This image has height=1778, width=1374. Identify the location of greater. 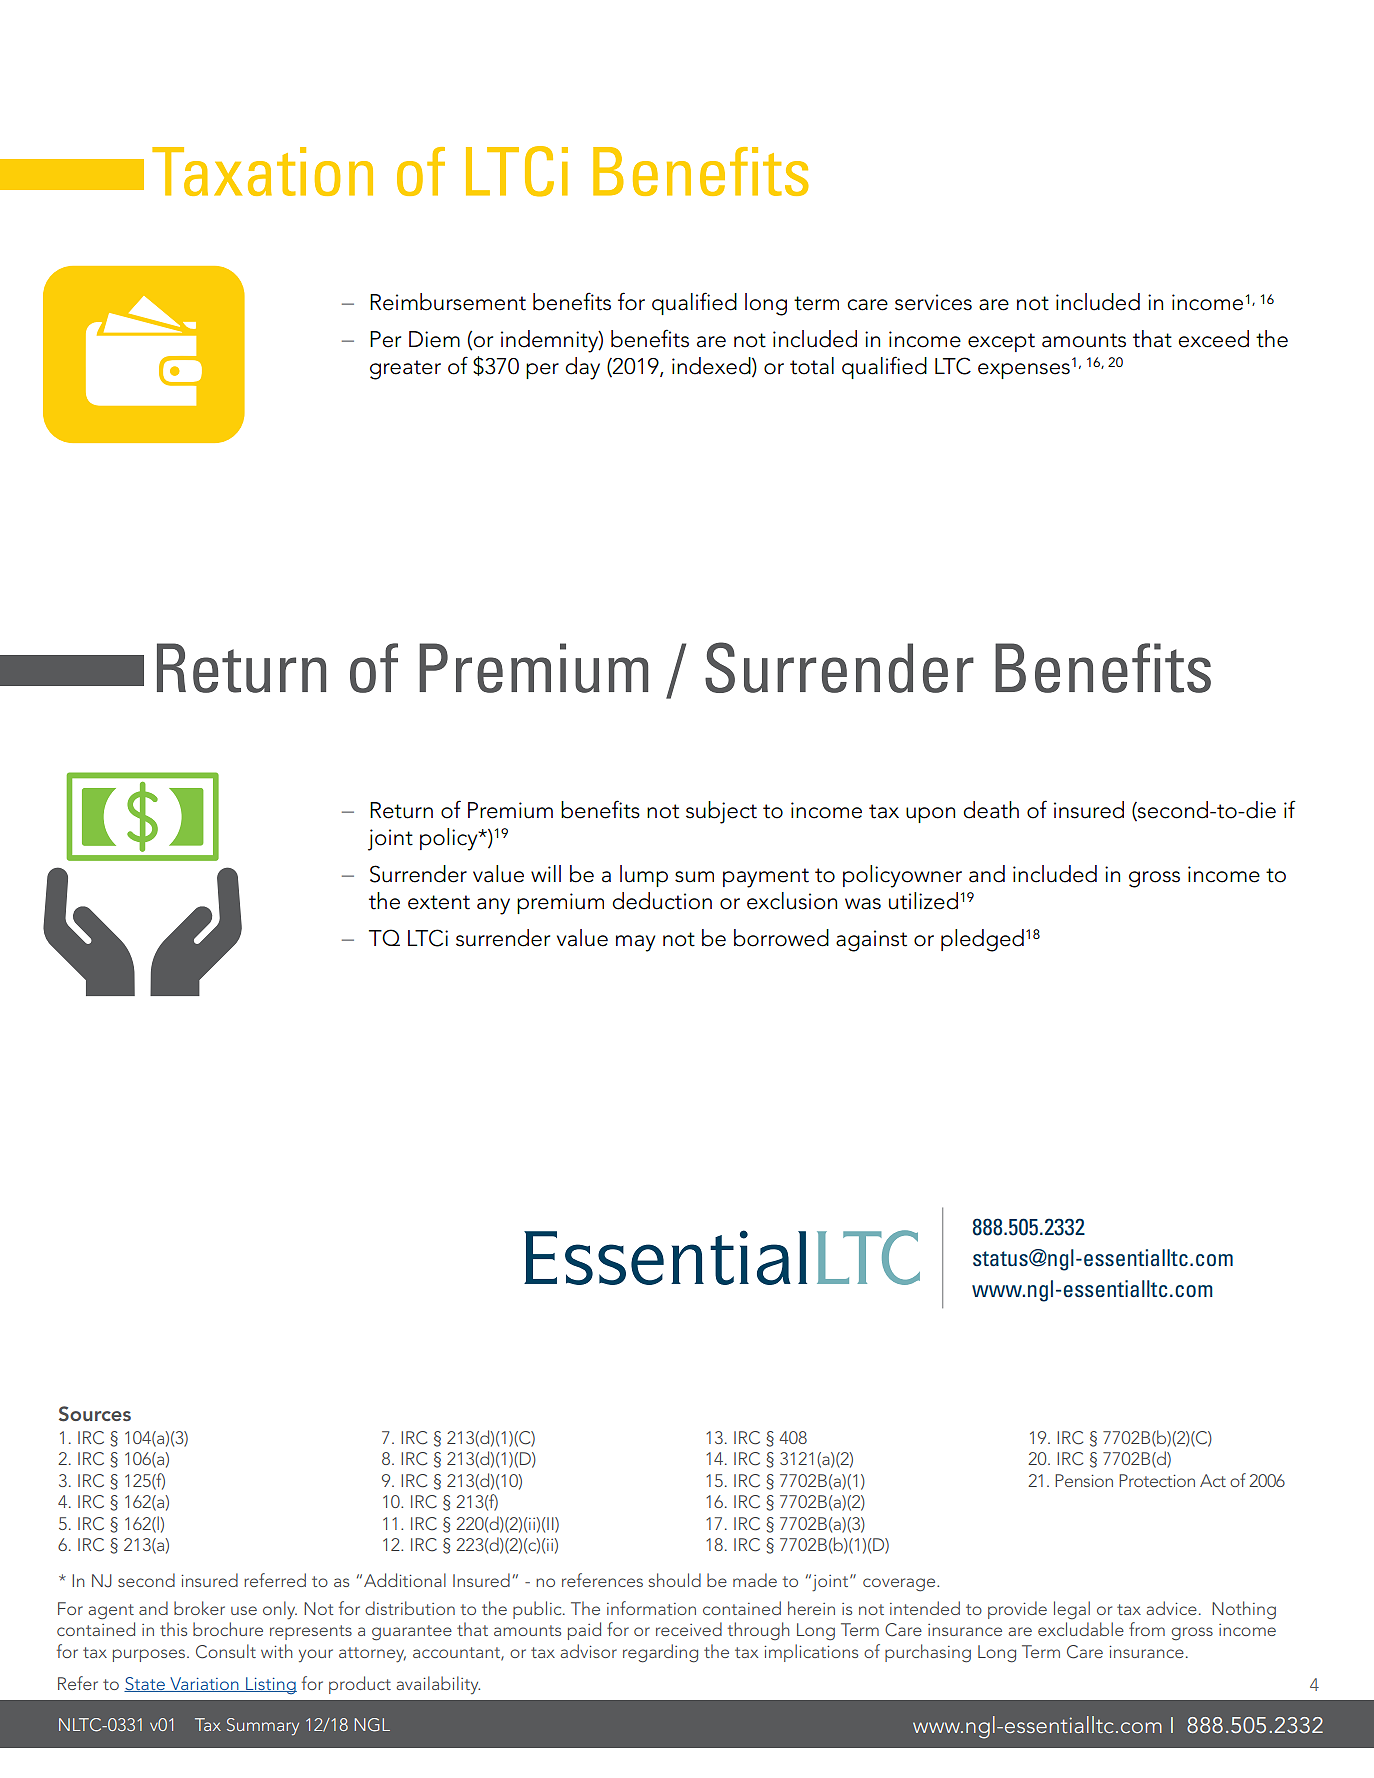
(405, 370).
